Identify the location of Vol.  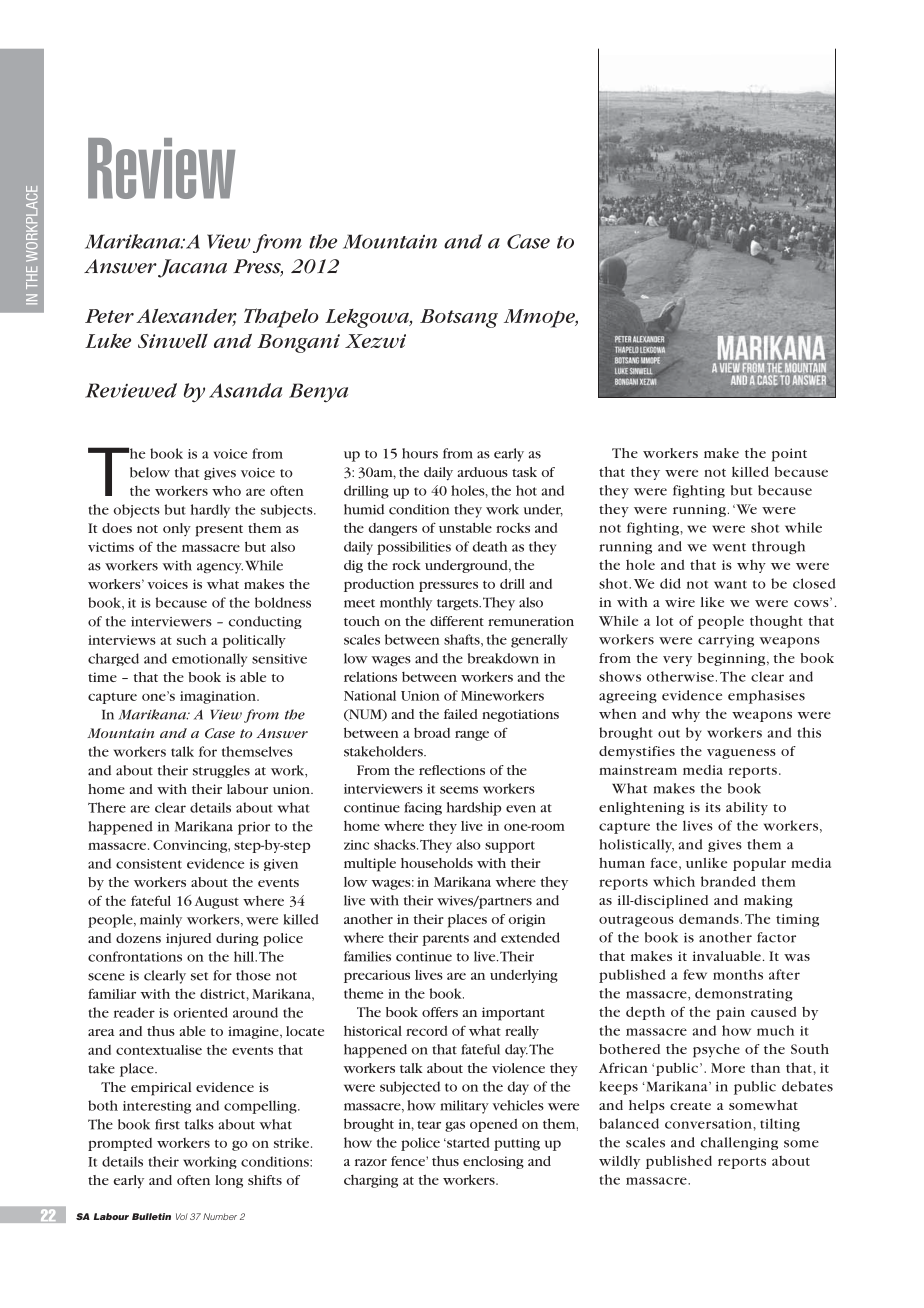
(182, 1216).
